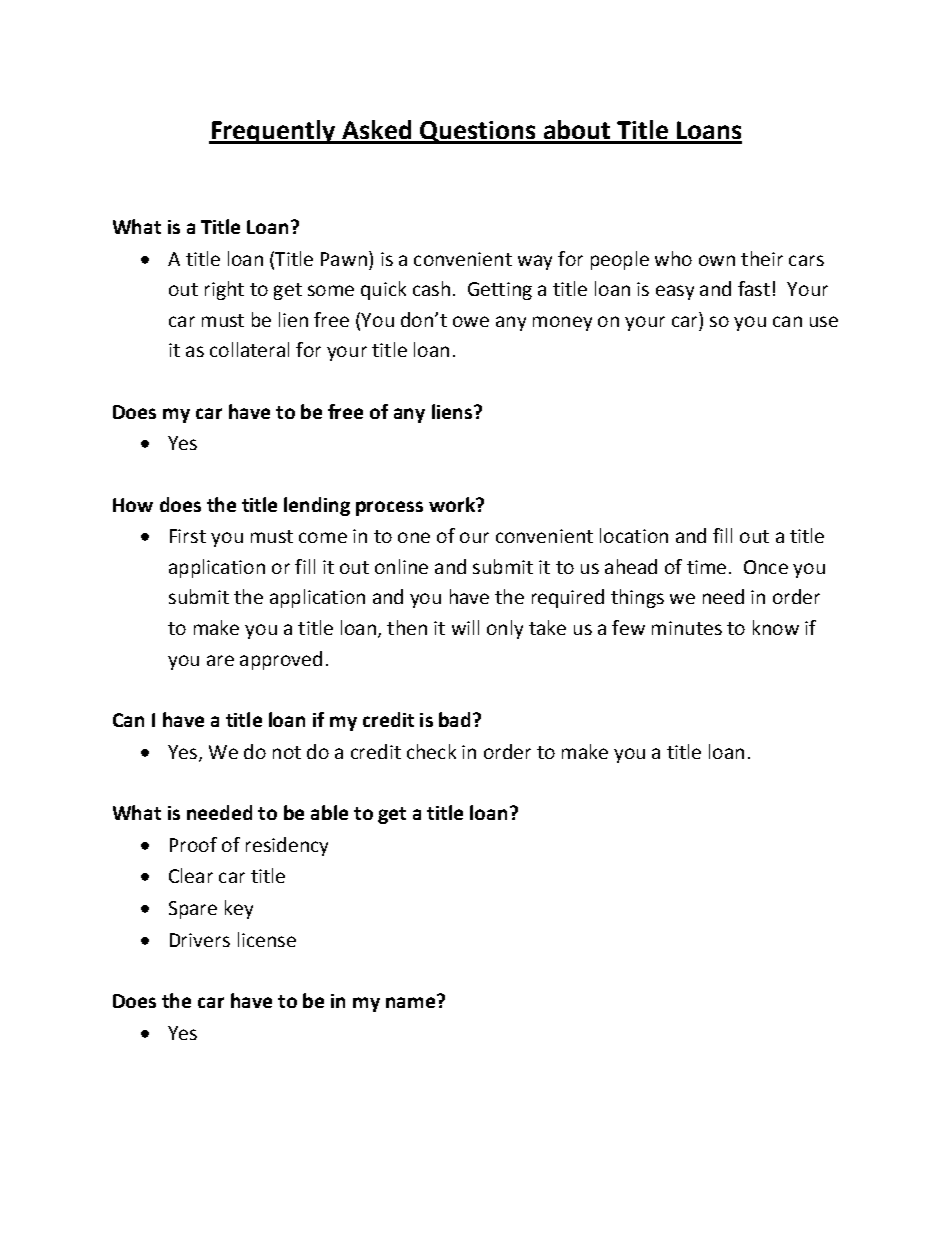  I want to click on Drivers, so click(200, 940).
